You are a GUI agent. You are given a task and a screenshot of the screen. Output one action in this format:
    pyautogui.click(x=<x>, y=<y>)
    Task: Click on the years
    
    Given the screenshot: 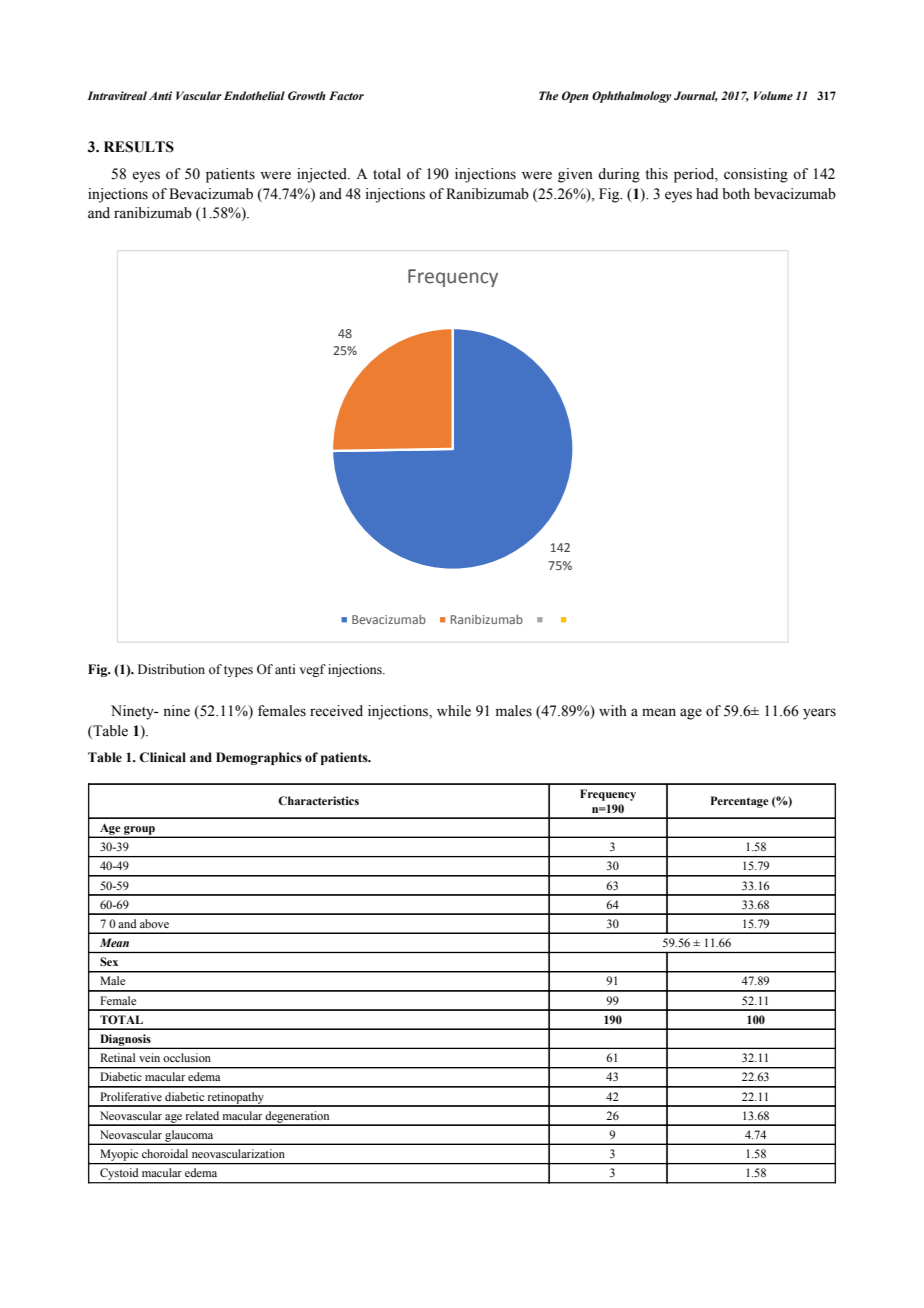 What is the action you would take?
    pyautogui.click(x=819, y=714)
